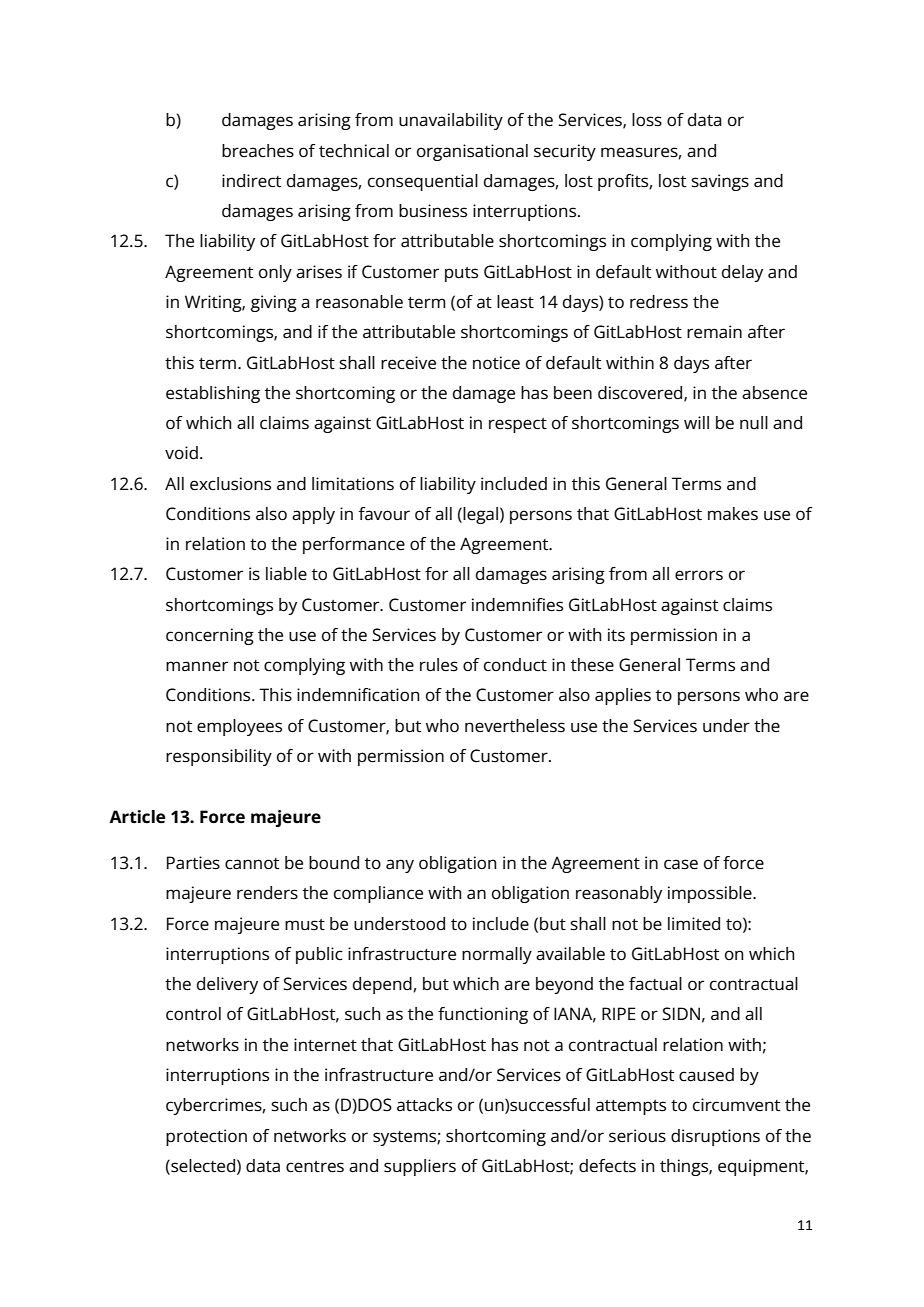 The width and height of the screenshot is (924, 1307). Describe the element at coordinates (472, 152) in the screenshot. I see `organisational` at that location.
